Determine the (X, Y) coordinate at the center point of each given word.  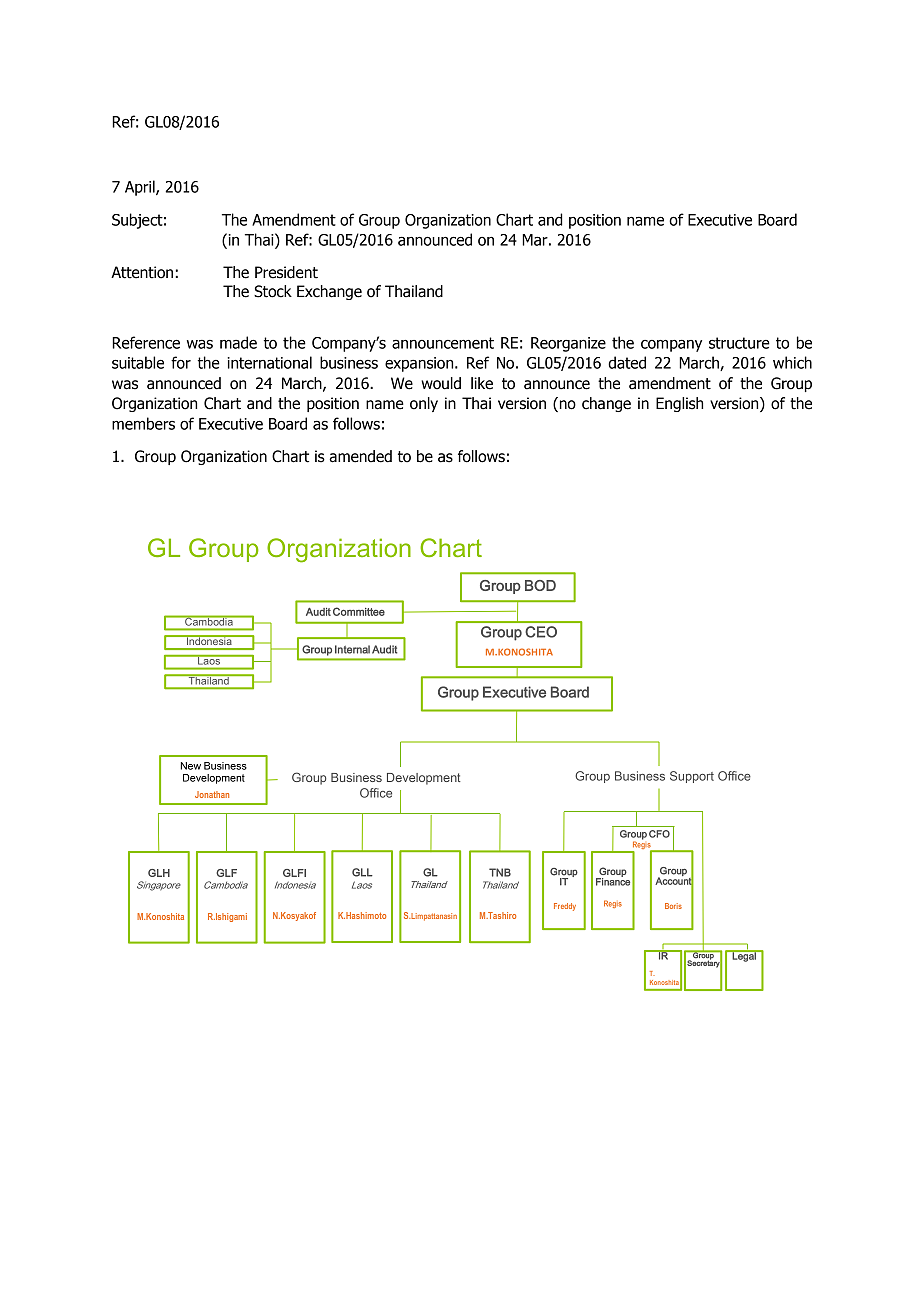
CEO (541, 632)
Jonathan (212, 794)
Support (692, 777)
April (141, 188)
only (424, 404)
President (286, 272)
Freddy (565, 907)
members (143, 423)
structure (739, 343)
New (191, 766)
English (679, 404)
